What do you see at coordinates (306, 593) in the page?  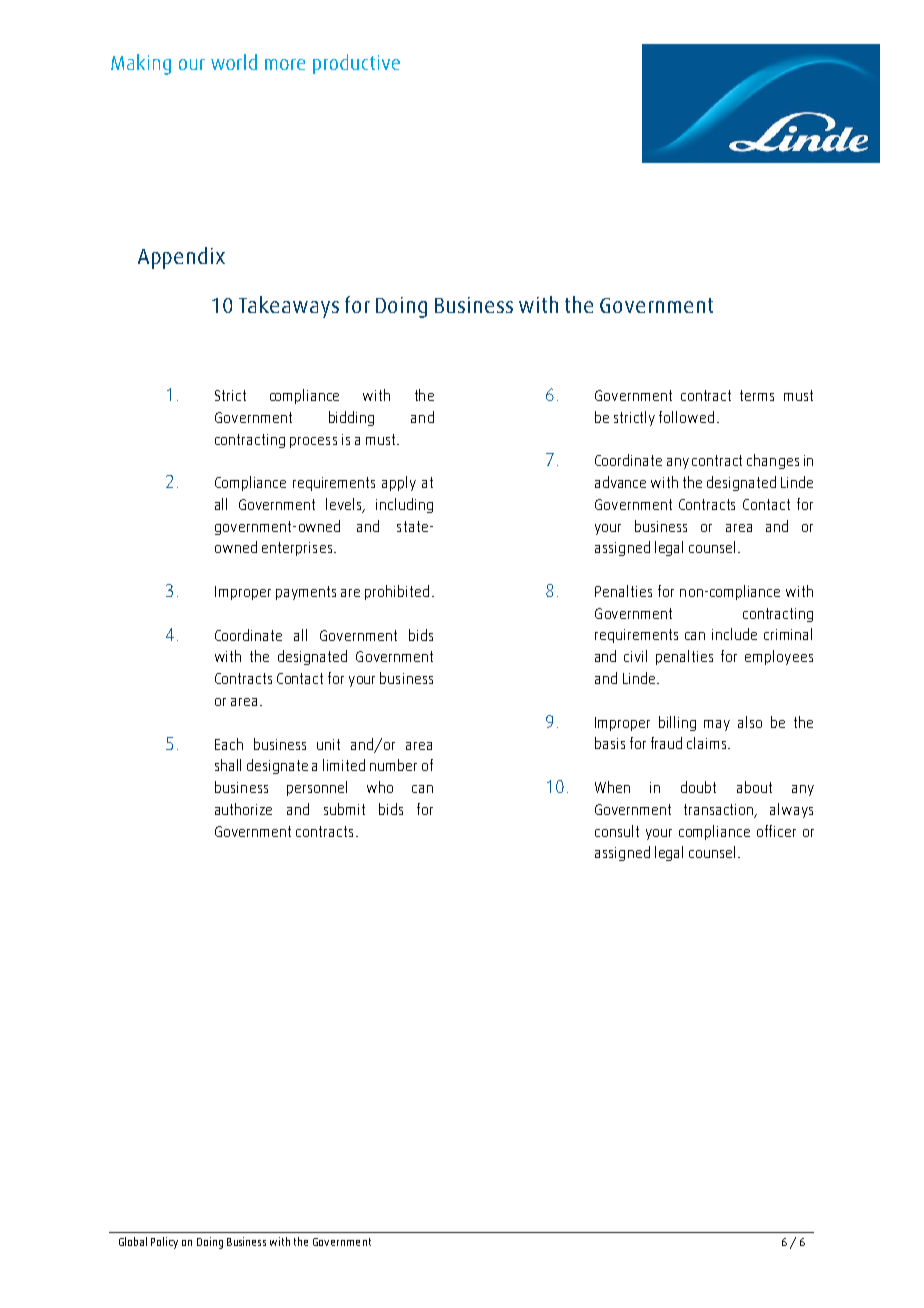 I see `payments` at bounding box center [306, 593].
